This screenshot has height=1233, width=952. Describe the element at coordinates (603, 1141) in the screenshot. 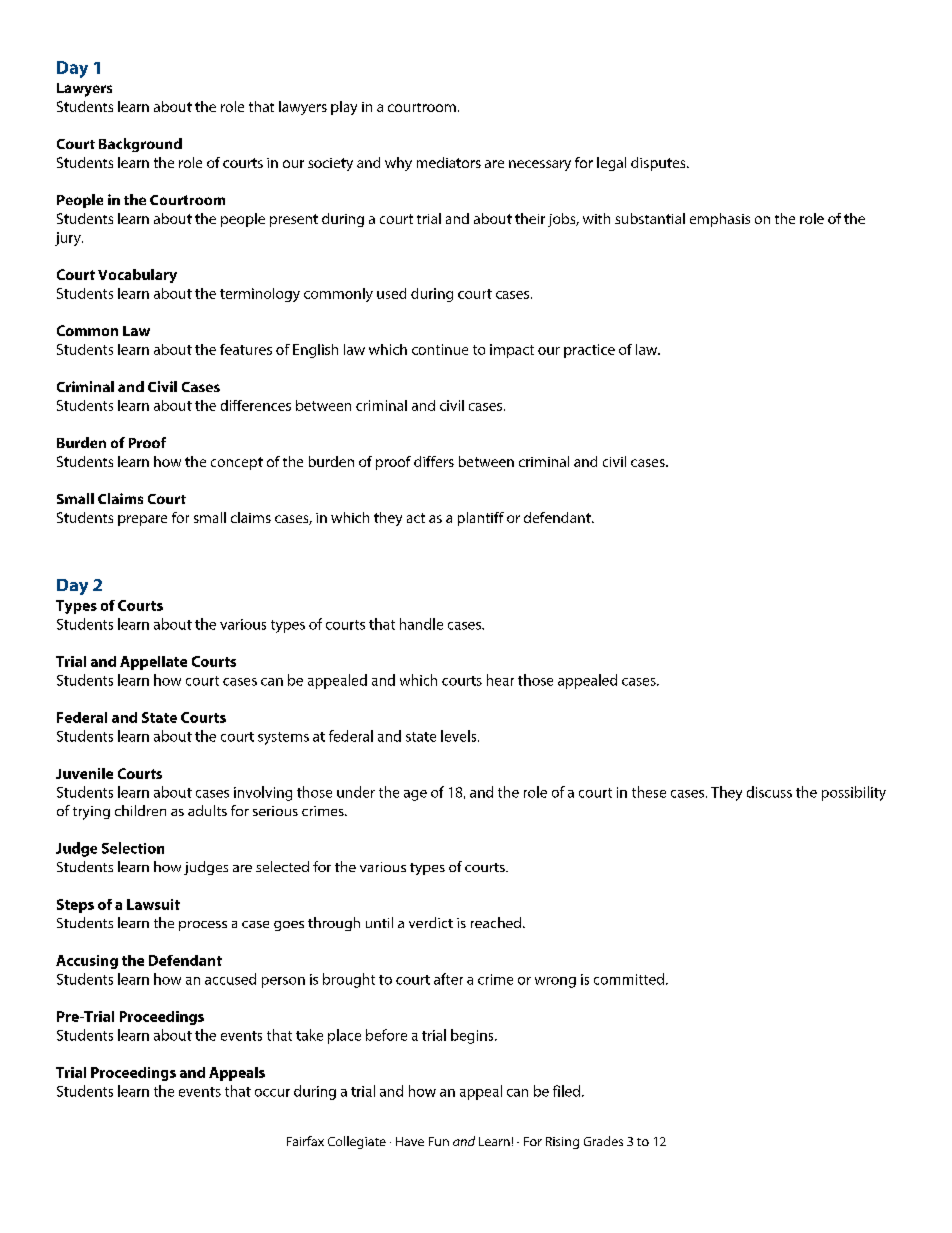

I see `Grades` at that location.
